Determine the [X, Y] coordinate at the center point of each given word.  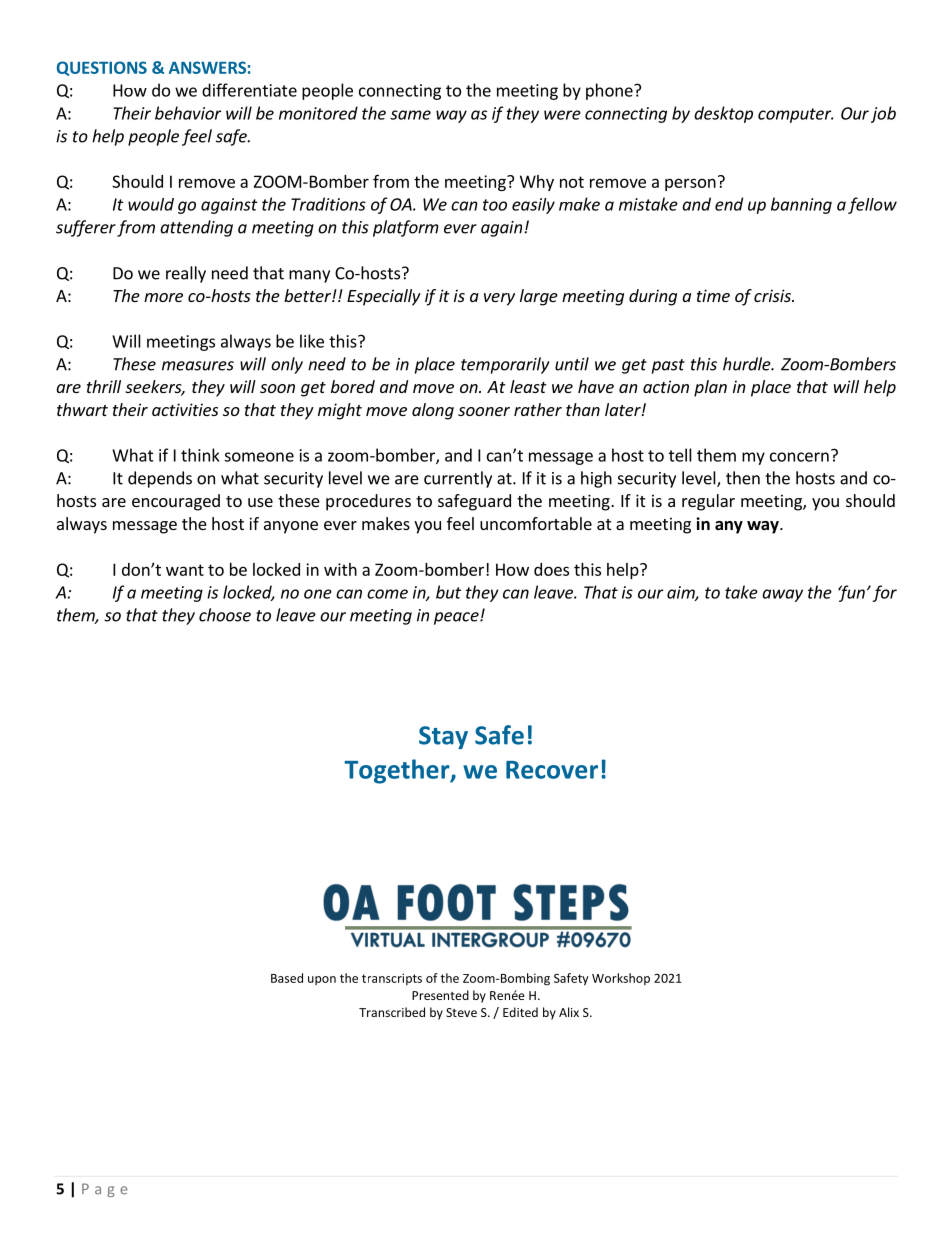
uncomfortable [536, 523]
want [185, 570]
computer [796, 115]
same [410, 115]
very [499, 299]
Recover [552, 770]
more [163, 297]
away [782, 595]
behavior [188, 113]
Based [287, 978]
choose [225, 615]
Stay [443, 737]
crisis [773, 295]
